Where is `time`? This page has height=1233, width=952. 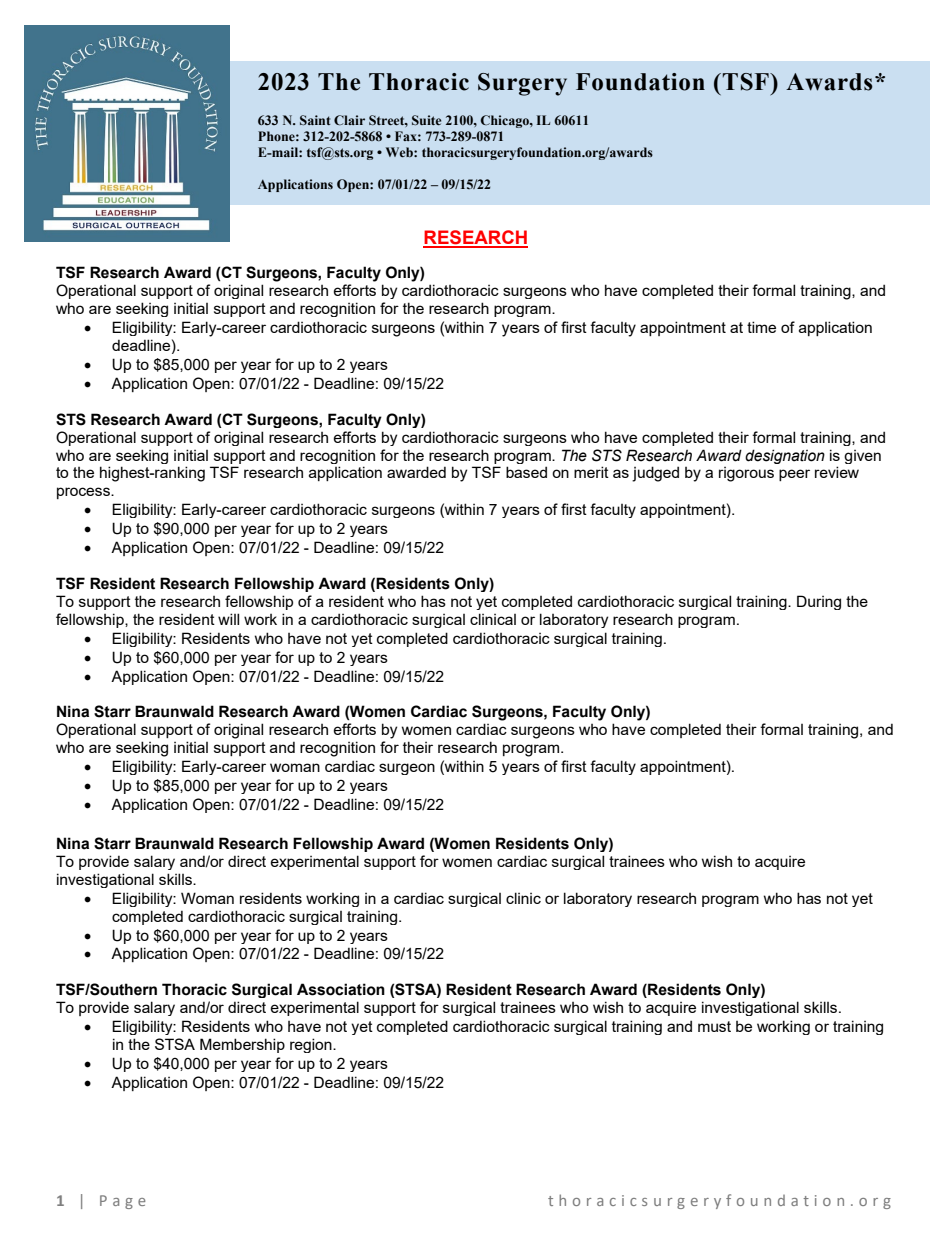
time is located at coordinates (761, 327).
